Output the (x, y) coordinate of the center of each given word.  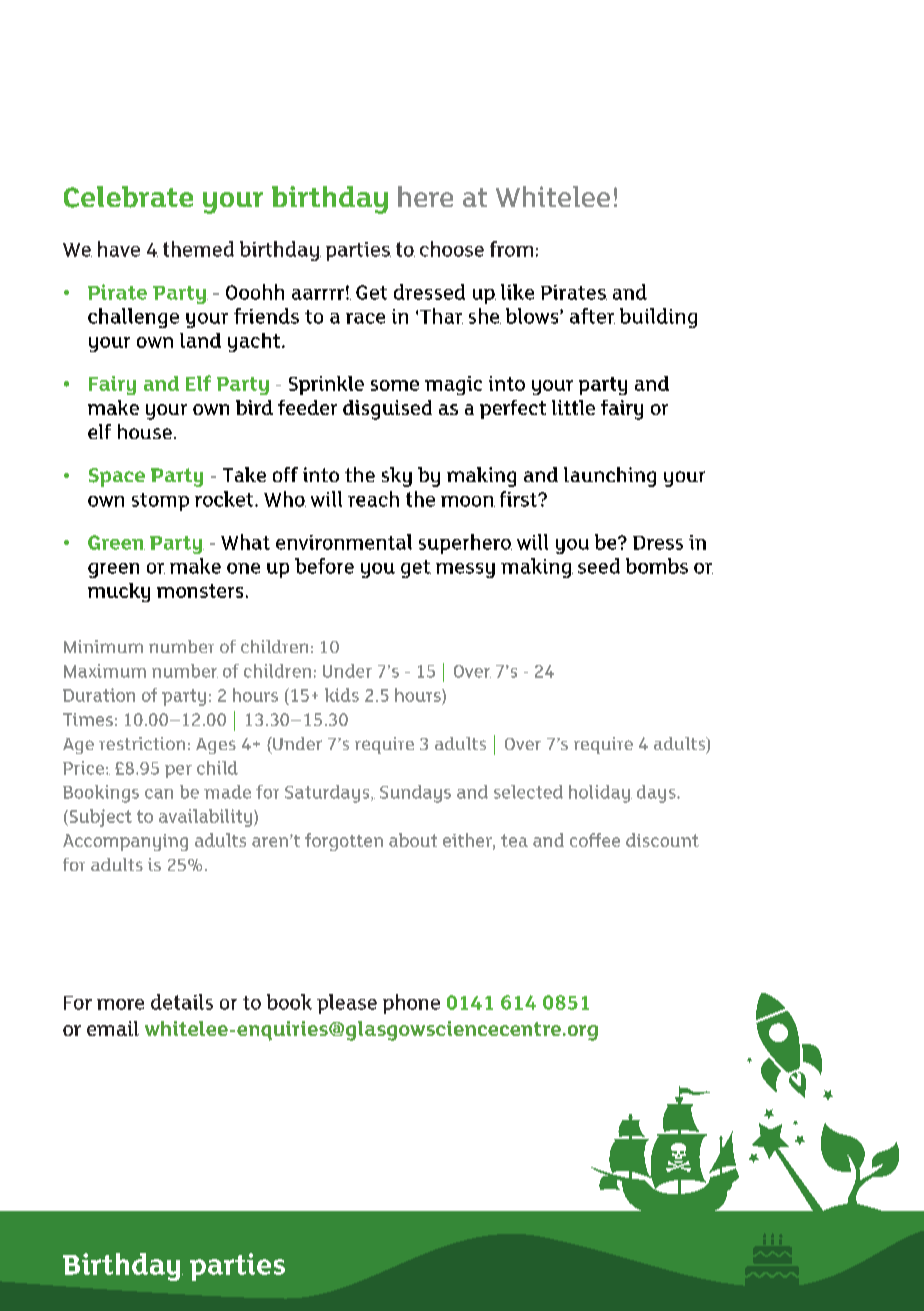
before (324, 566)
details (182, 1002)
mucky (119, 592)
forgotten (344, 842)
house (145, 431)
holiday (600, 794)
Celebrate (128, 197)
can (159, 794)
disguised (387, 410)
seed (599, 566)
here (425, 196)
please (347, 1004)
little (573, 407)
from (511, 249)
